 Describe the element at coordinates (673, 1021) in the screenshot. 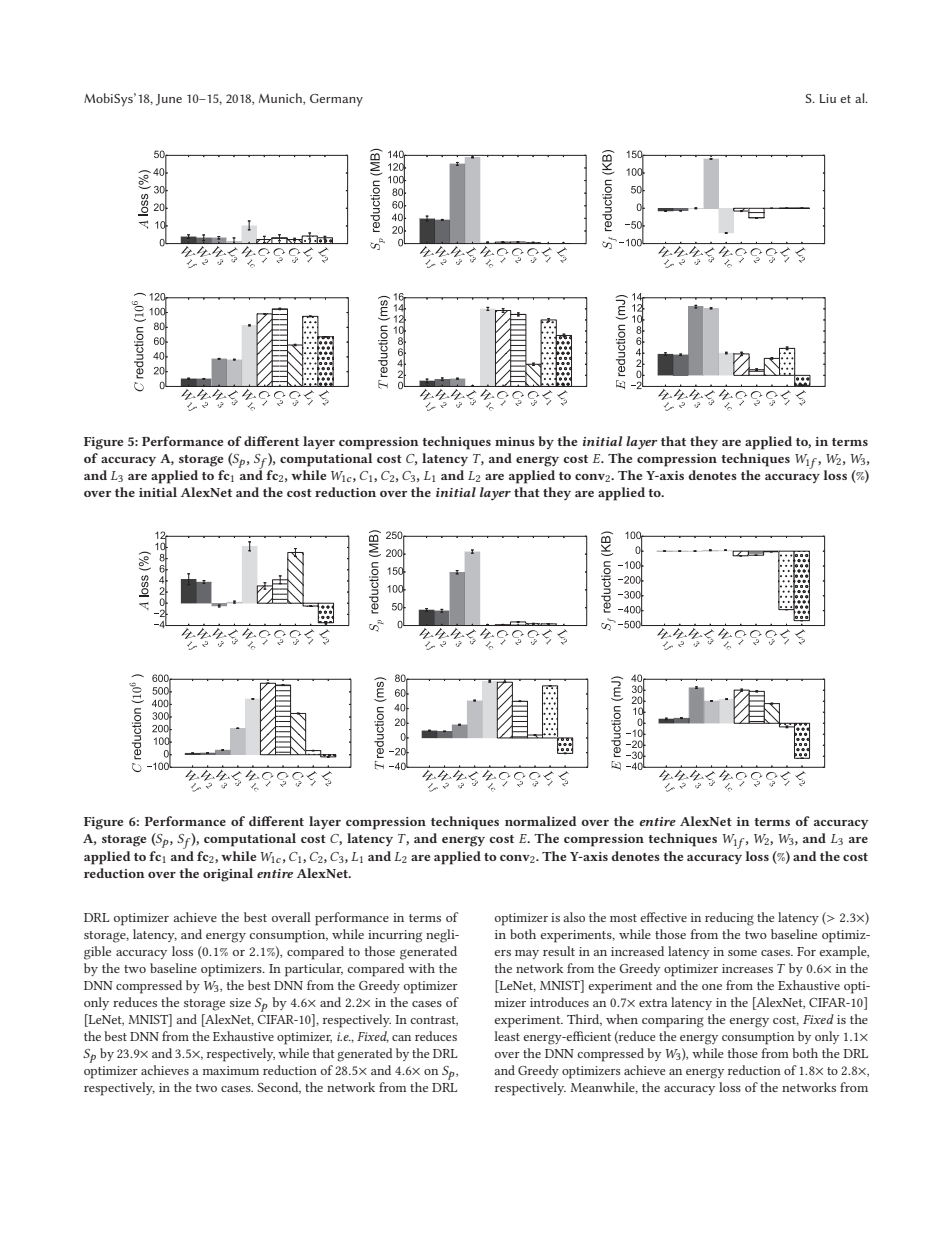

I see `comparing` at that location.
